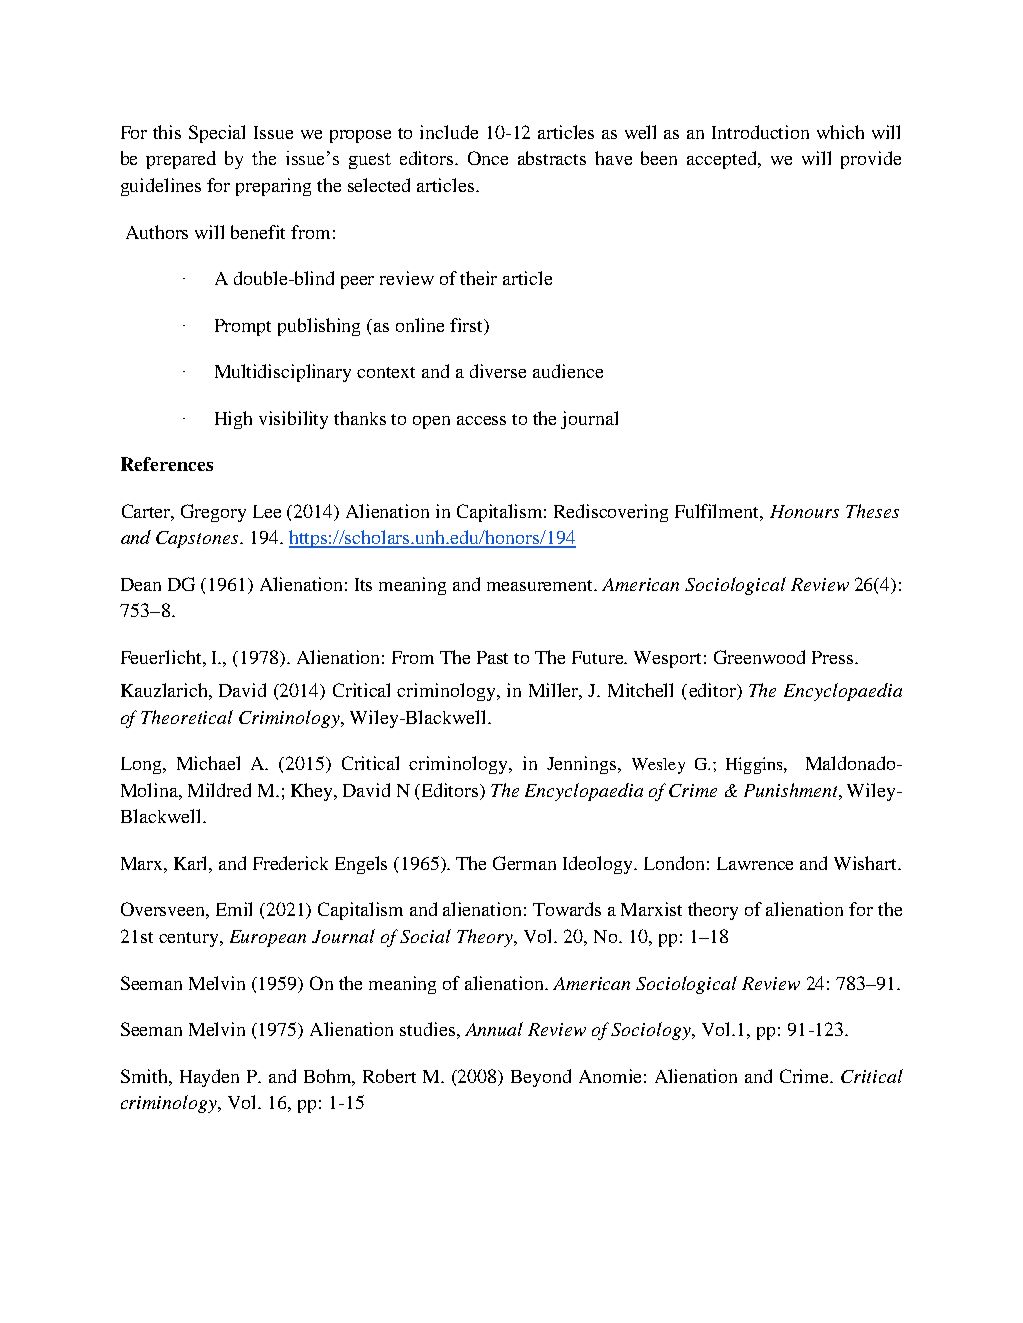  I want to click on Introduction, so click(760, 132).
